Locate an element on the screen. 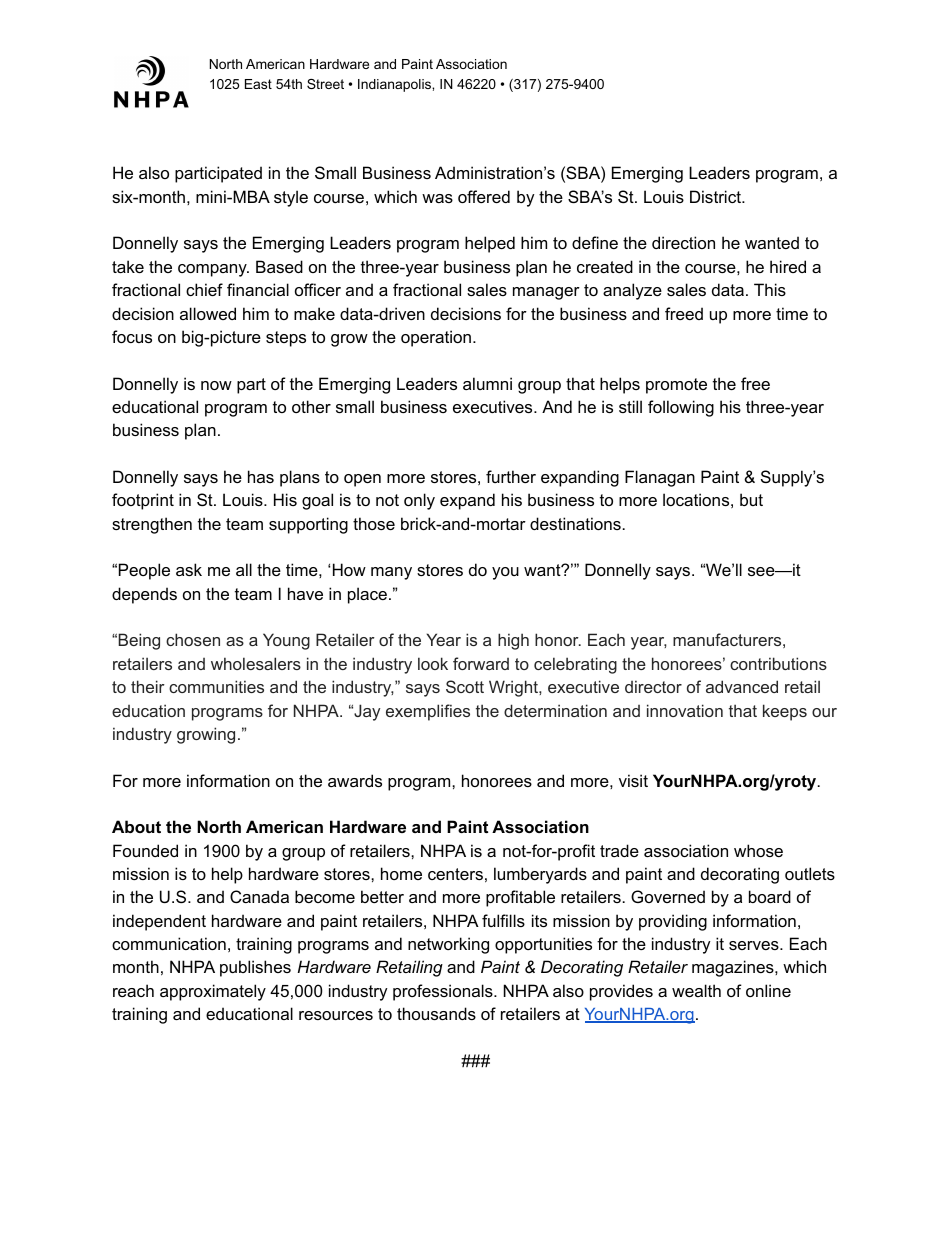  alumni is located at coordinates (487, 383).
